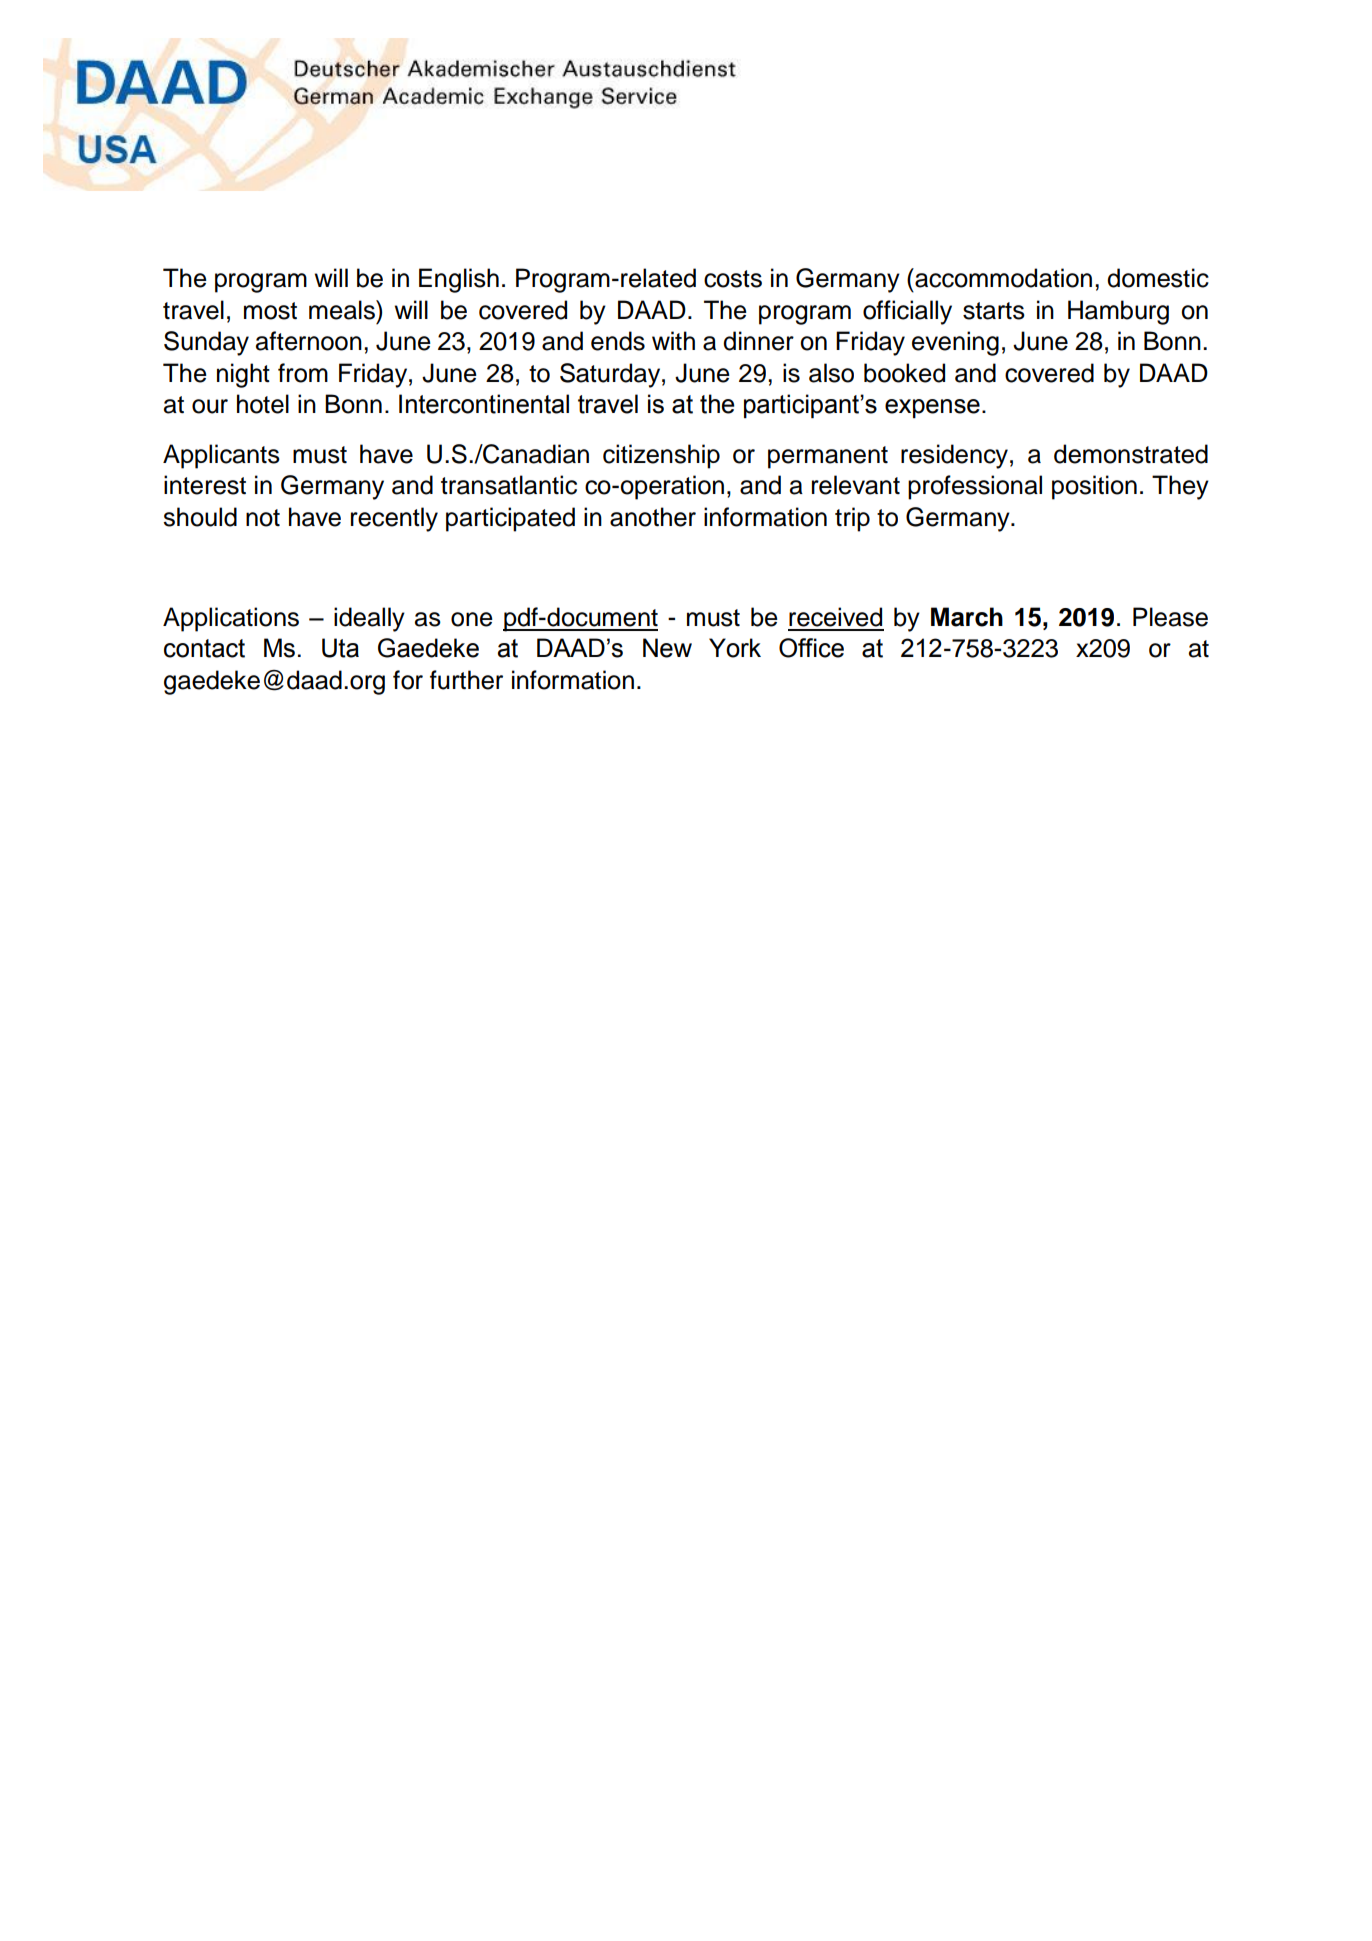 The image size is (1372, 1941). Describe the element at coordinates (667, 648) in the screenshot. I see `New` at that location.
